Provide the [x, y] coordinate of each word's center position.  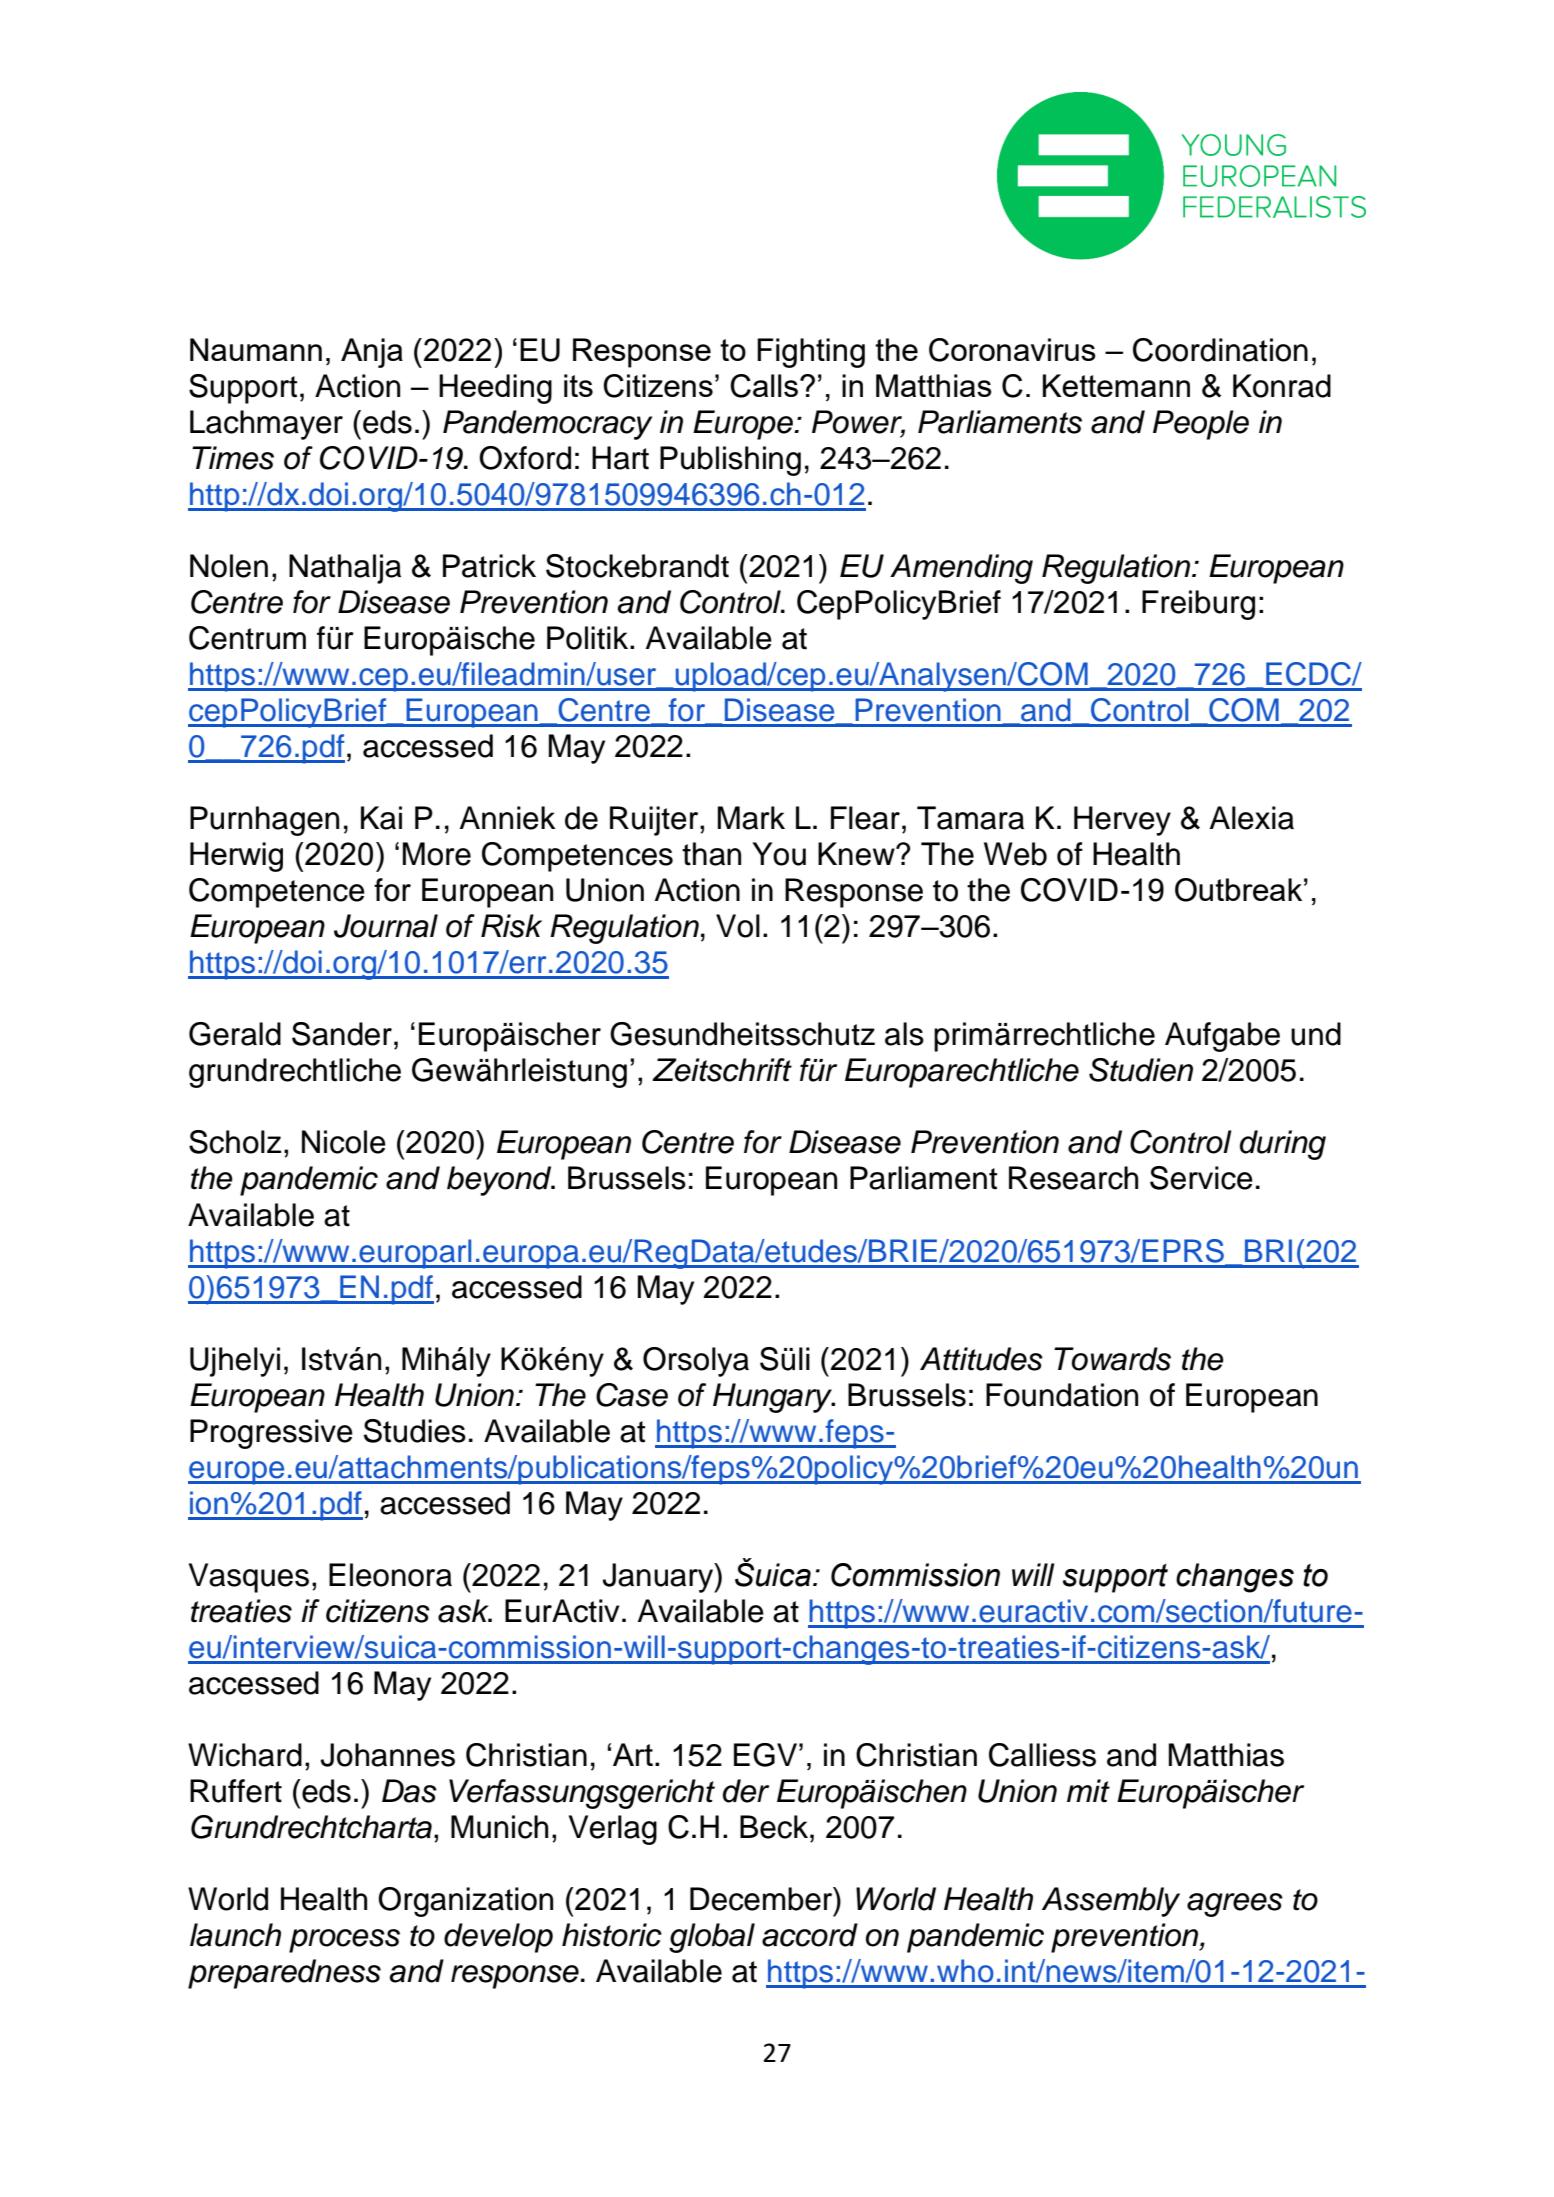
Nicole [344, 1142]
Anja [372, 353]
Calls [764, 386]
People [1201, 425]
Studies [415, 1431]
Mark [751, 818]
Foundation [1062, 1395]
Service [1201, 1178]
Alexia [1252, 818]
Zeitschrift [722, 1070]
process [344, 1941]
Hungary [774, 1398]
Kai [381, 818]
